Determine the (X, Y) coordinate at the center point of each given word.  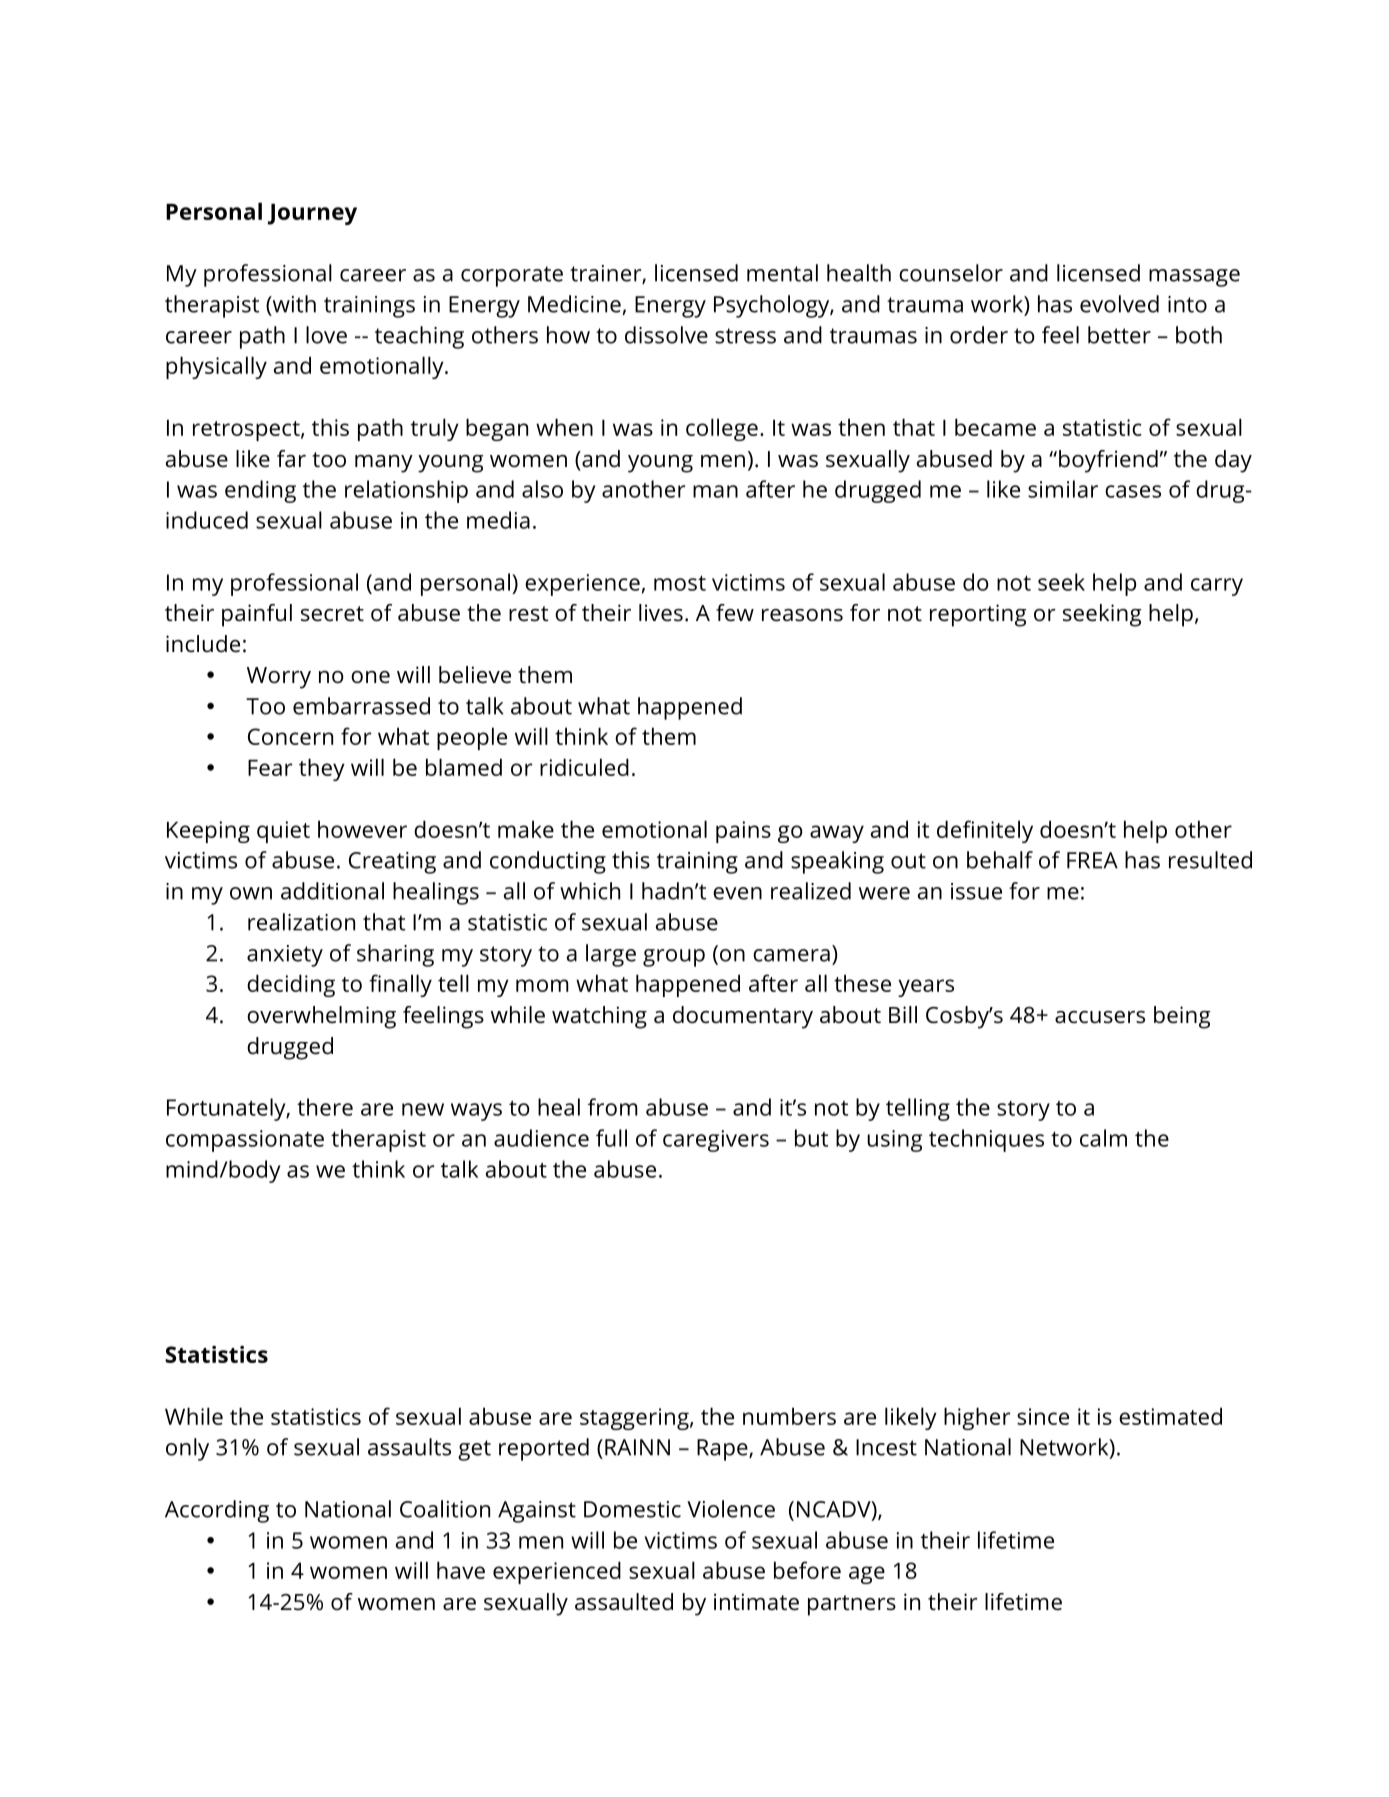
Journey (312, 214)
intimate (756, 1602)
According (217, 1511)
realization (301, 922)
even (737, 893)
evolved (1119, 304)
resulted (1210, 860)
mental (782, 273)
